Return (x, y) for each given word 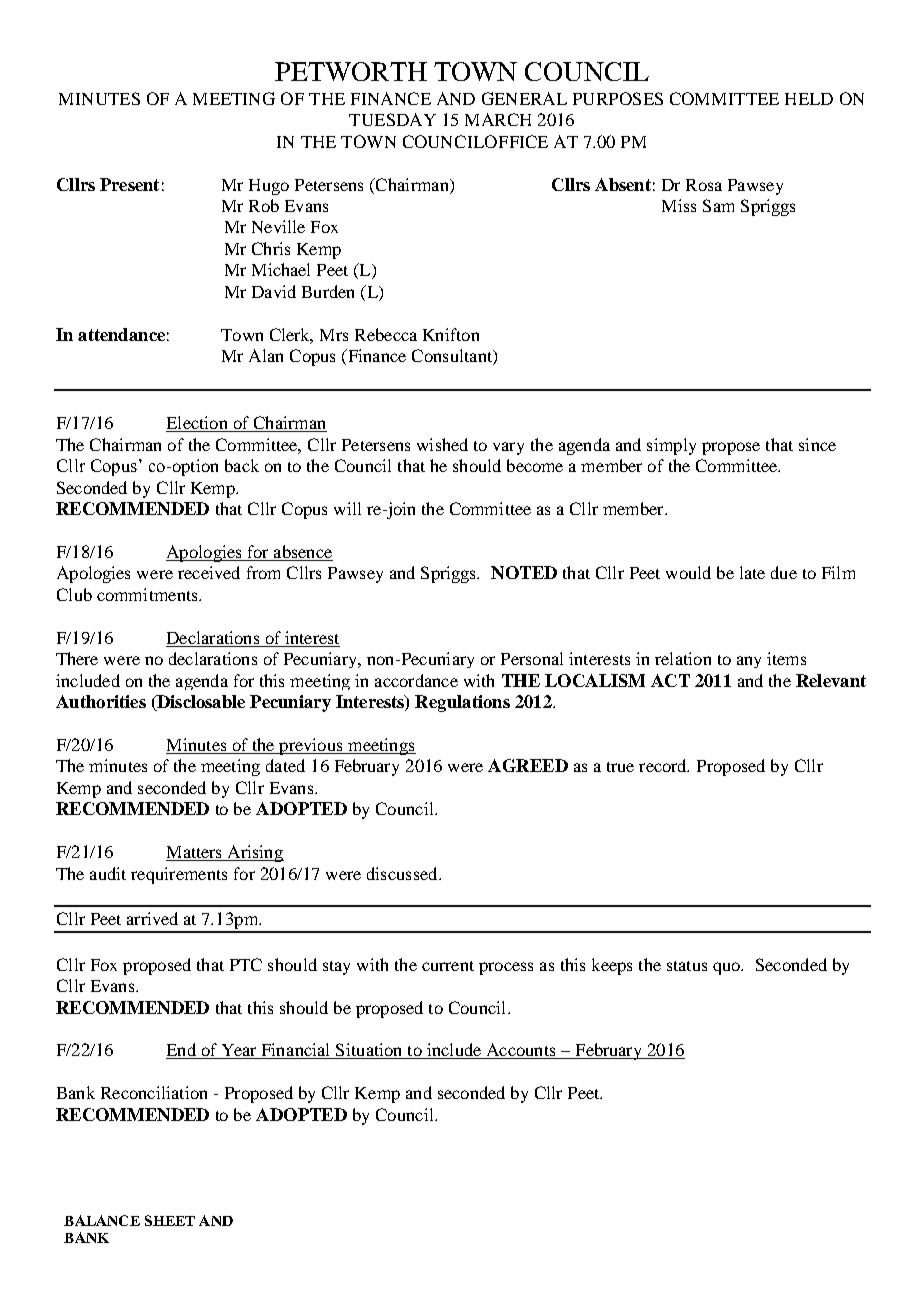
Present (129, 184)
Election (198, 424)
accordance (416, 680)
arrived (152, 918)
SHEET (170, 1220)
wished (442, 444)
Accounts (521, 1051)
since (817, 444)
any (749, 662)
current (448, 966)
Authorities (101, 701)
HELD (809, 99)
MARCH (498, 119)
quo (728, 968)
